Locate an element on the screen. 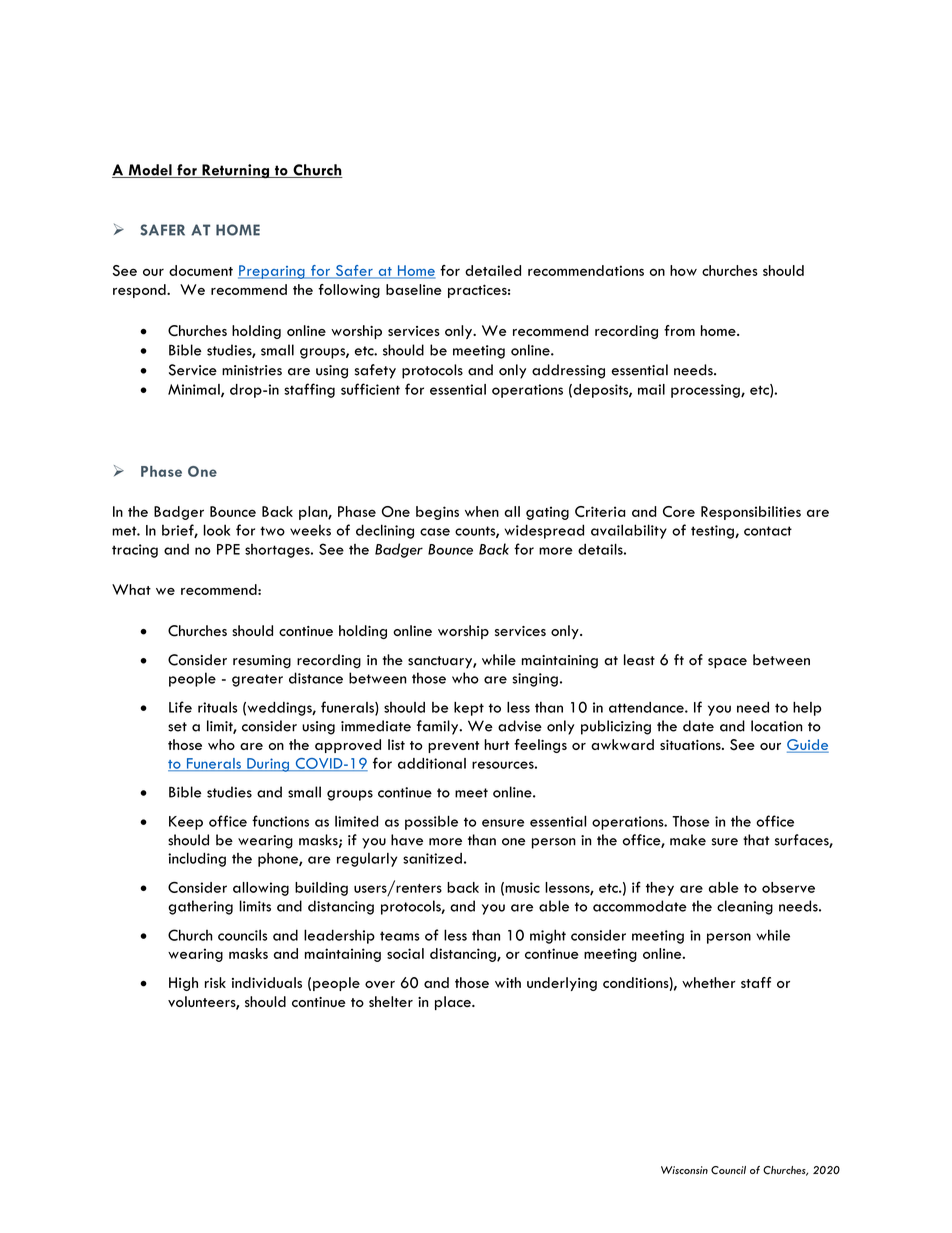  Wisconsin is located at coordinates (684, 1170).
